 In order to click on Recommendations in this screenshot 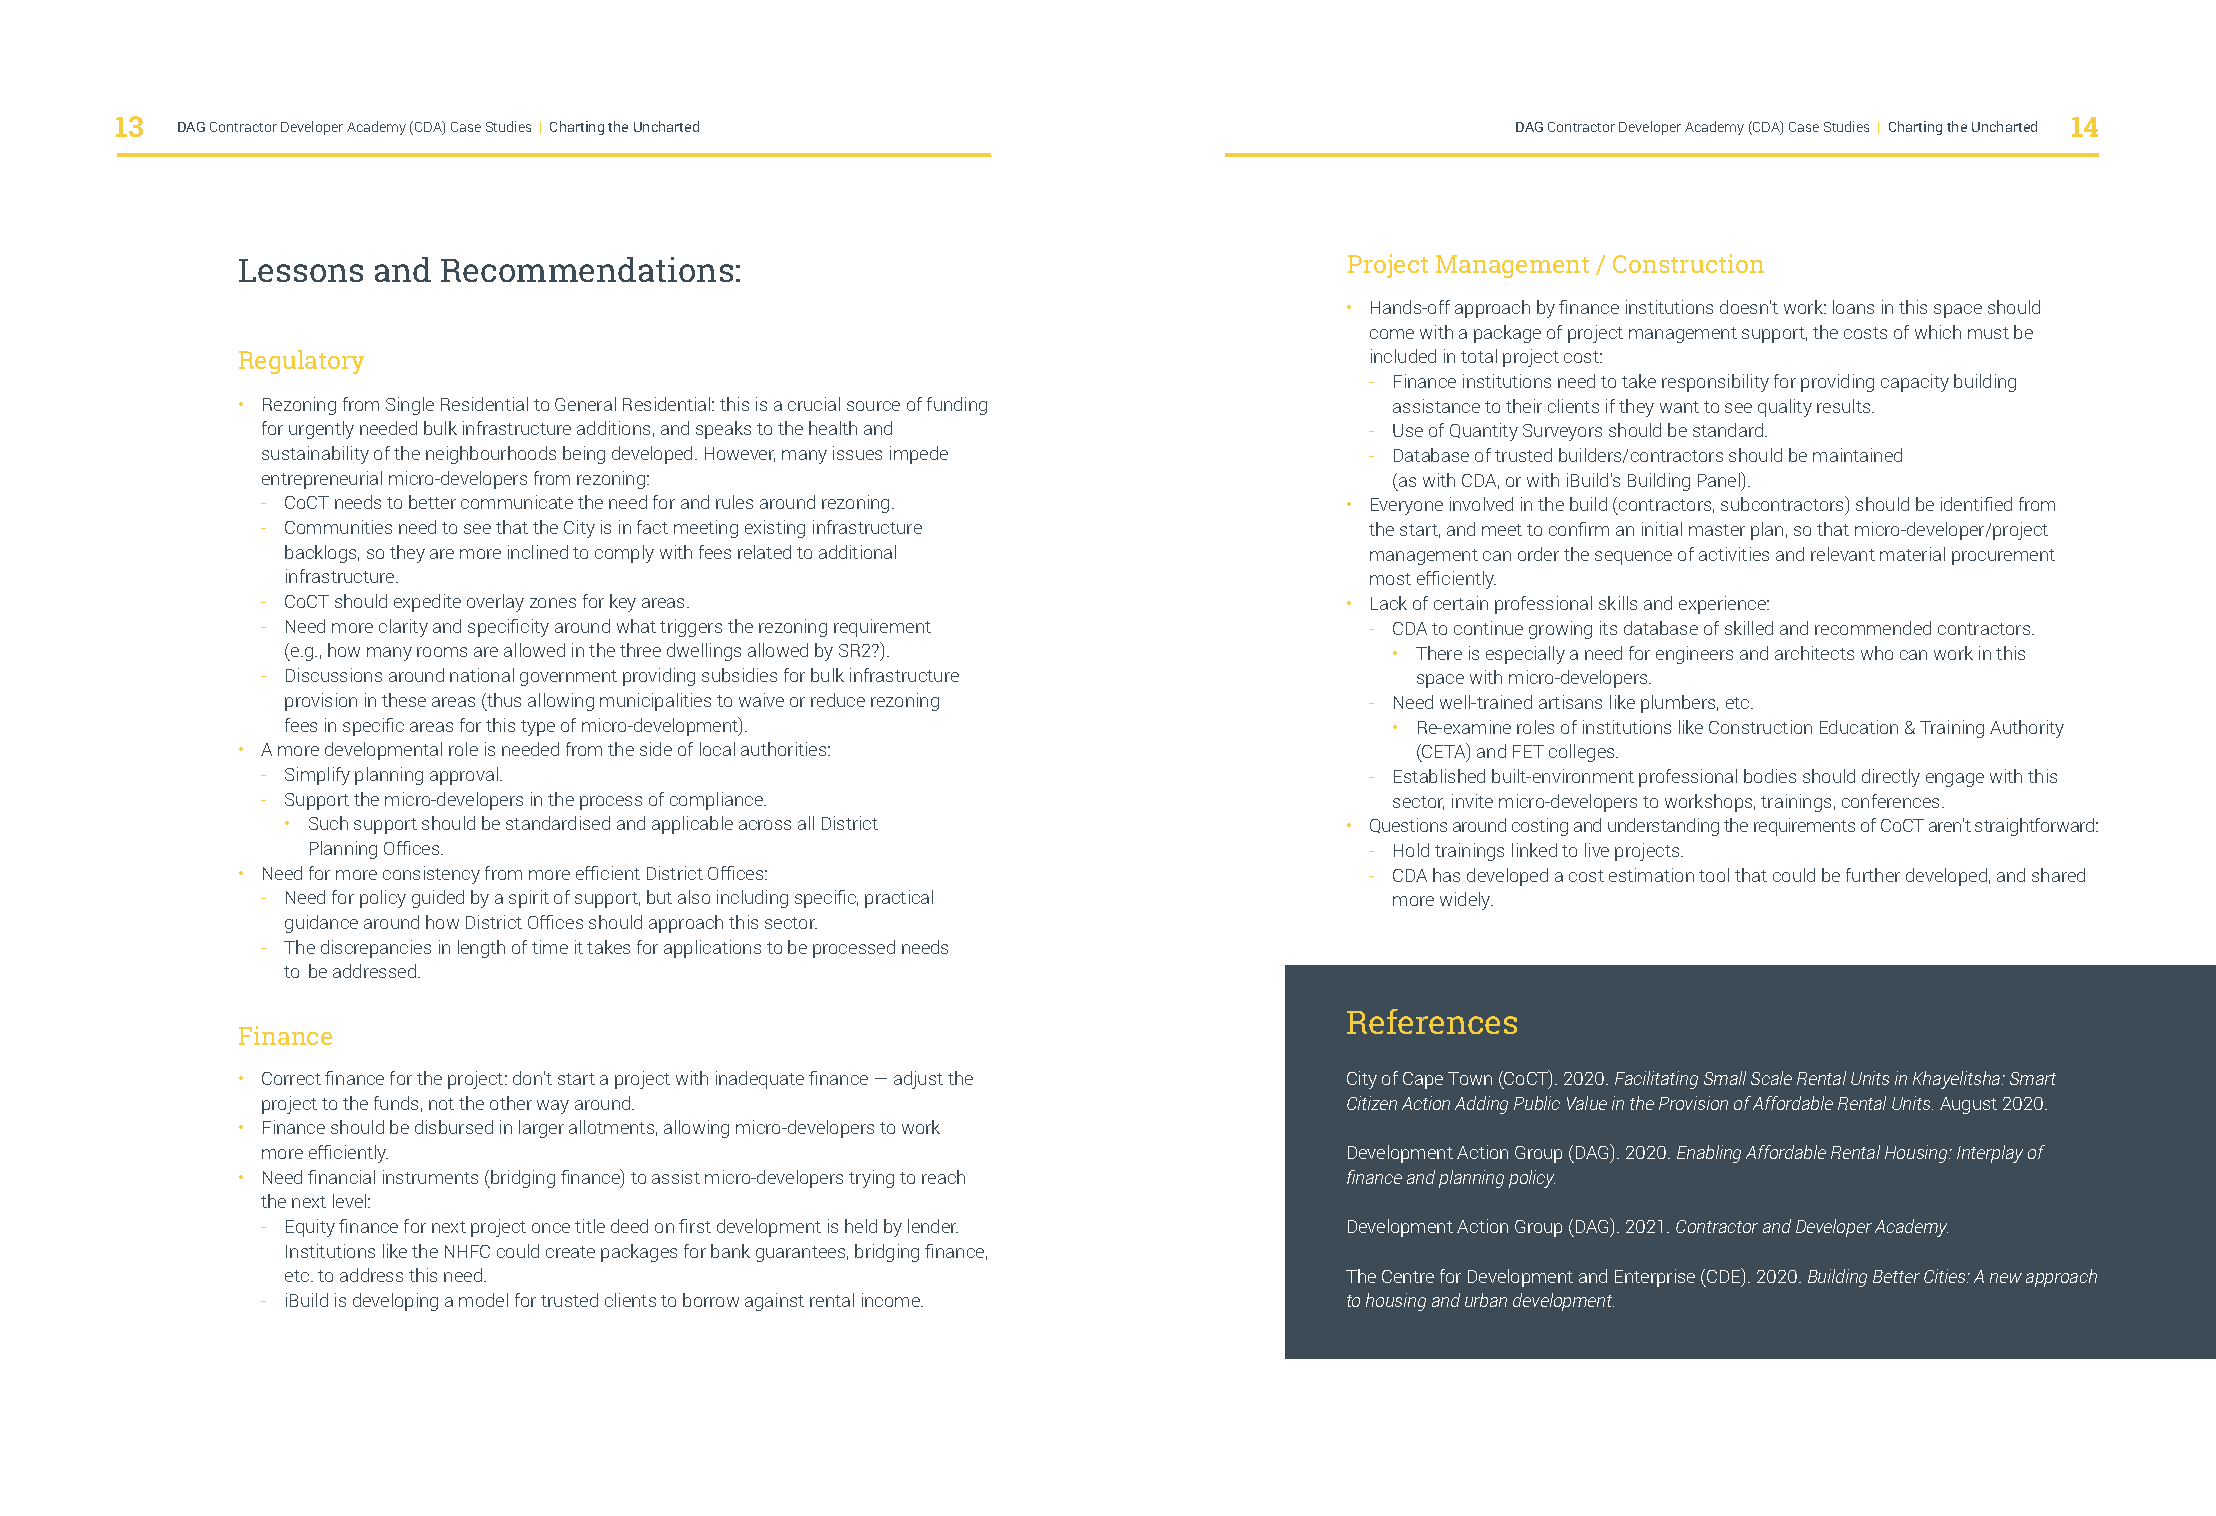, I will do `click(587, 269)`.
